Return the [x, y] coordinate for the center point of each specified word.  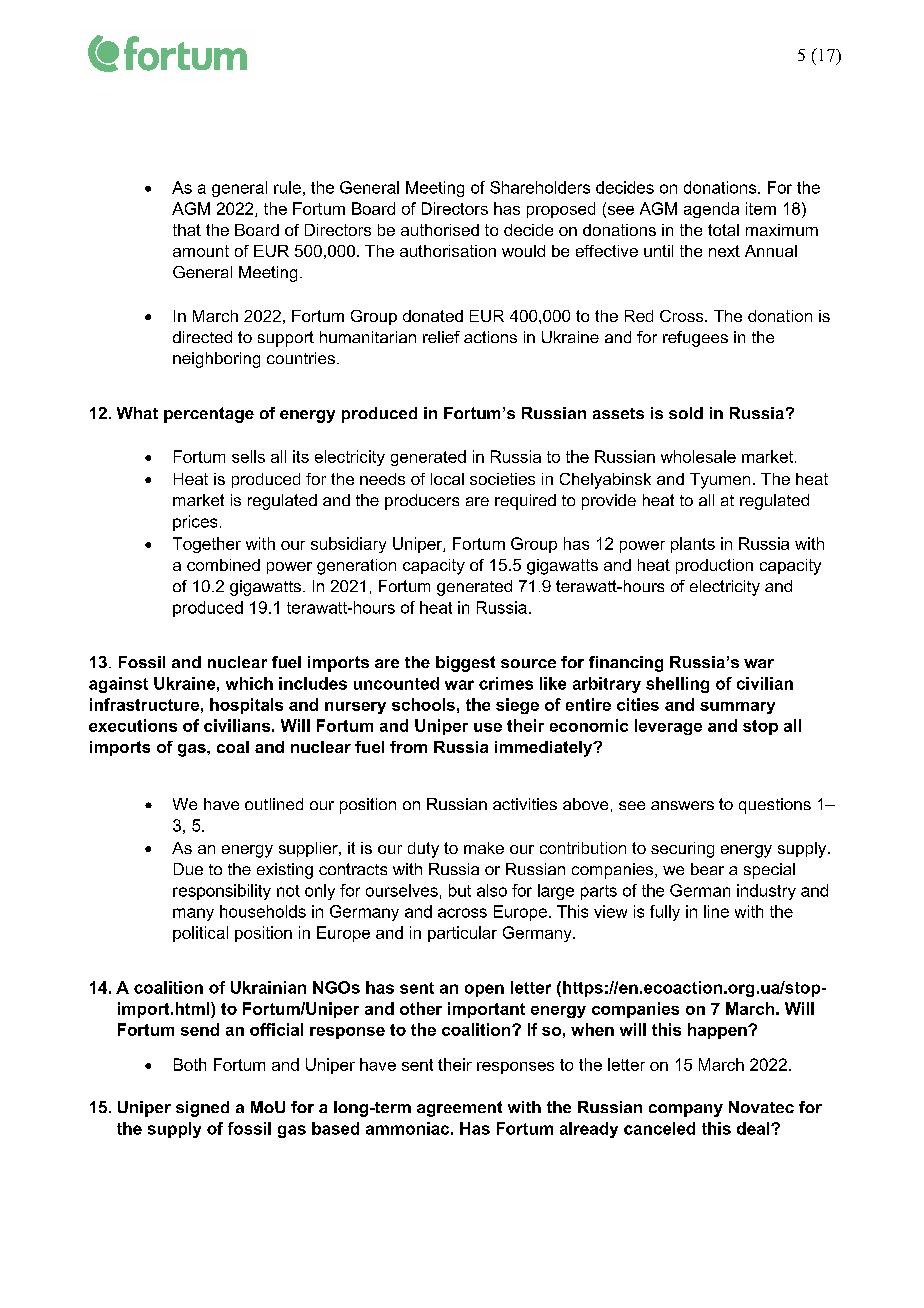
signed [202, 1109]
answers [682, 805]
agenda [711, 210]
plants [693, 545]
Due [188, 869]
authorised [440, 230]
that [187, 230]
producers [422, 502]
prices [195, 523]
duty [423, 850]
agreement [459, 1109]
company [686, 1110]
